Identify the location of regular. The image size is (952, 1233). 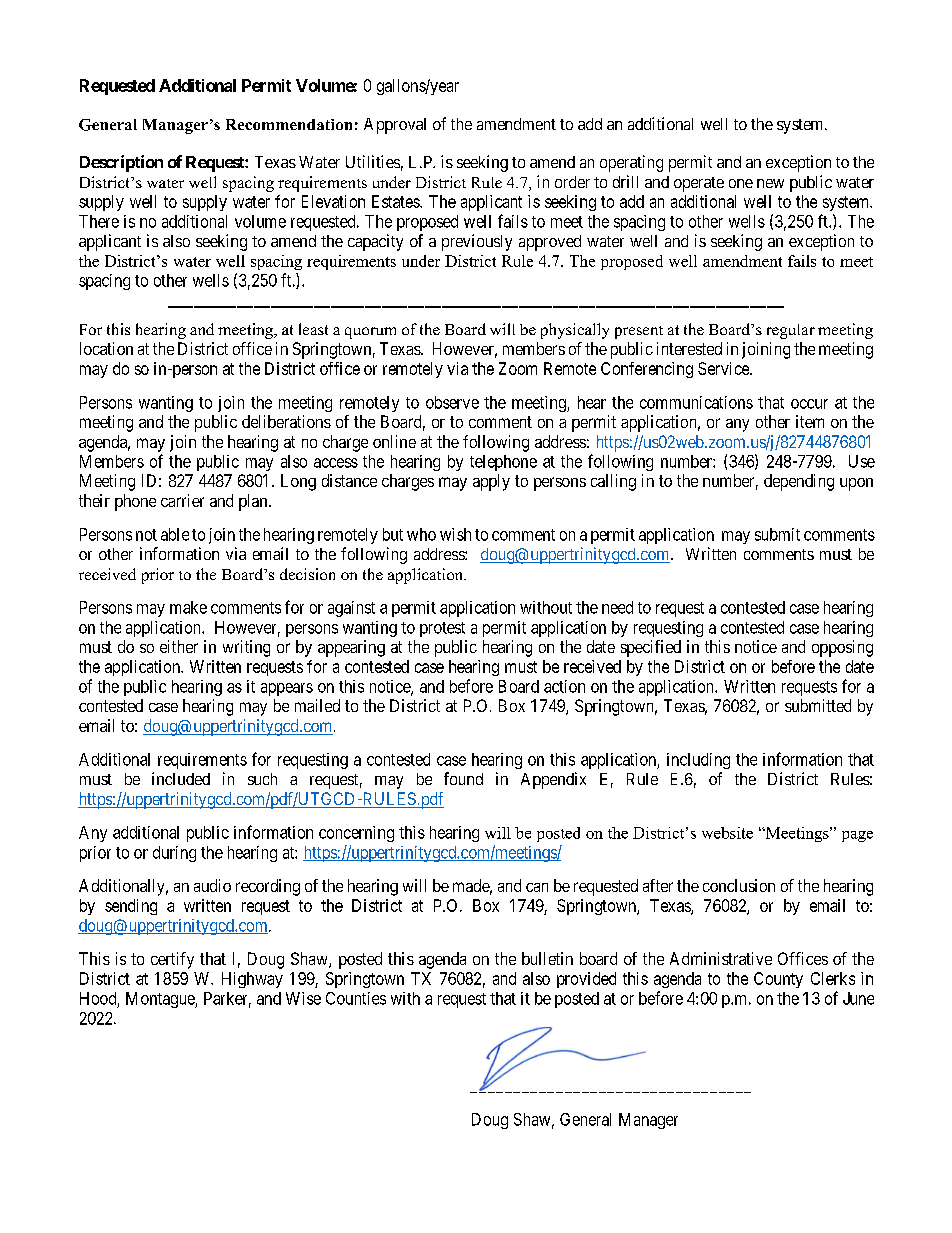
(791, 331).
